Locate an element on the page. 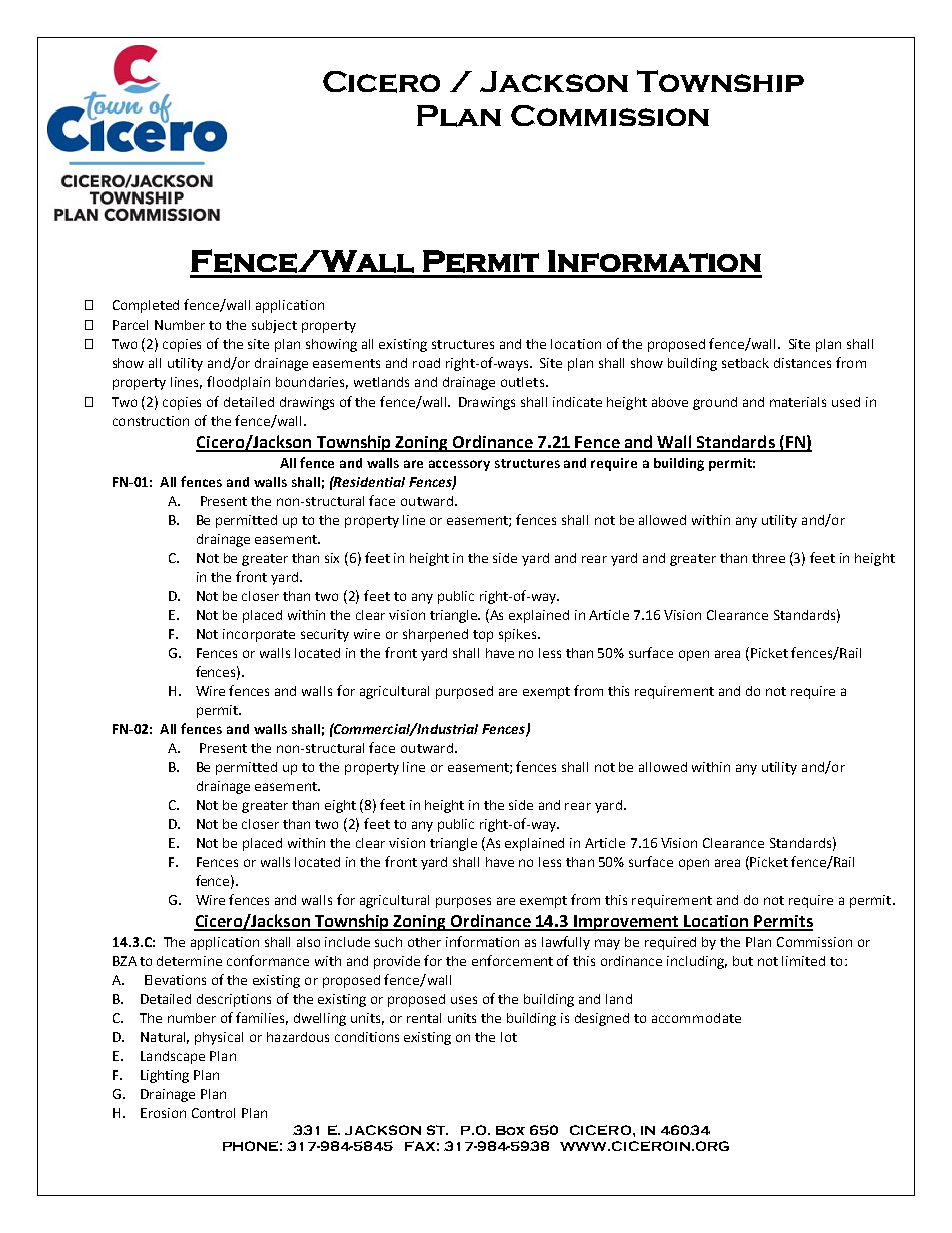 The image size is (952, 1233). accessory is located at coordinates (459, 465).
